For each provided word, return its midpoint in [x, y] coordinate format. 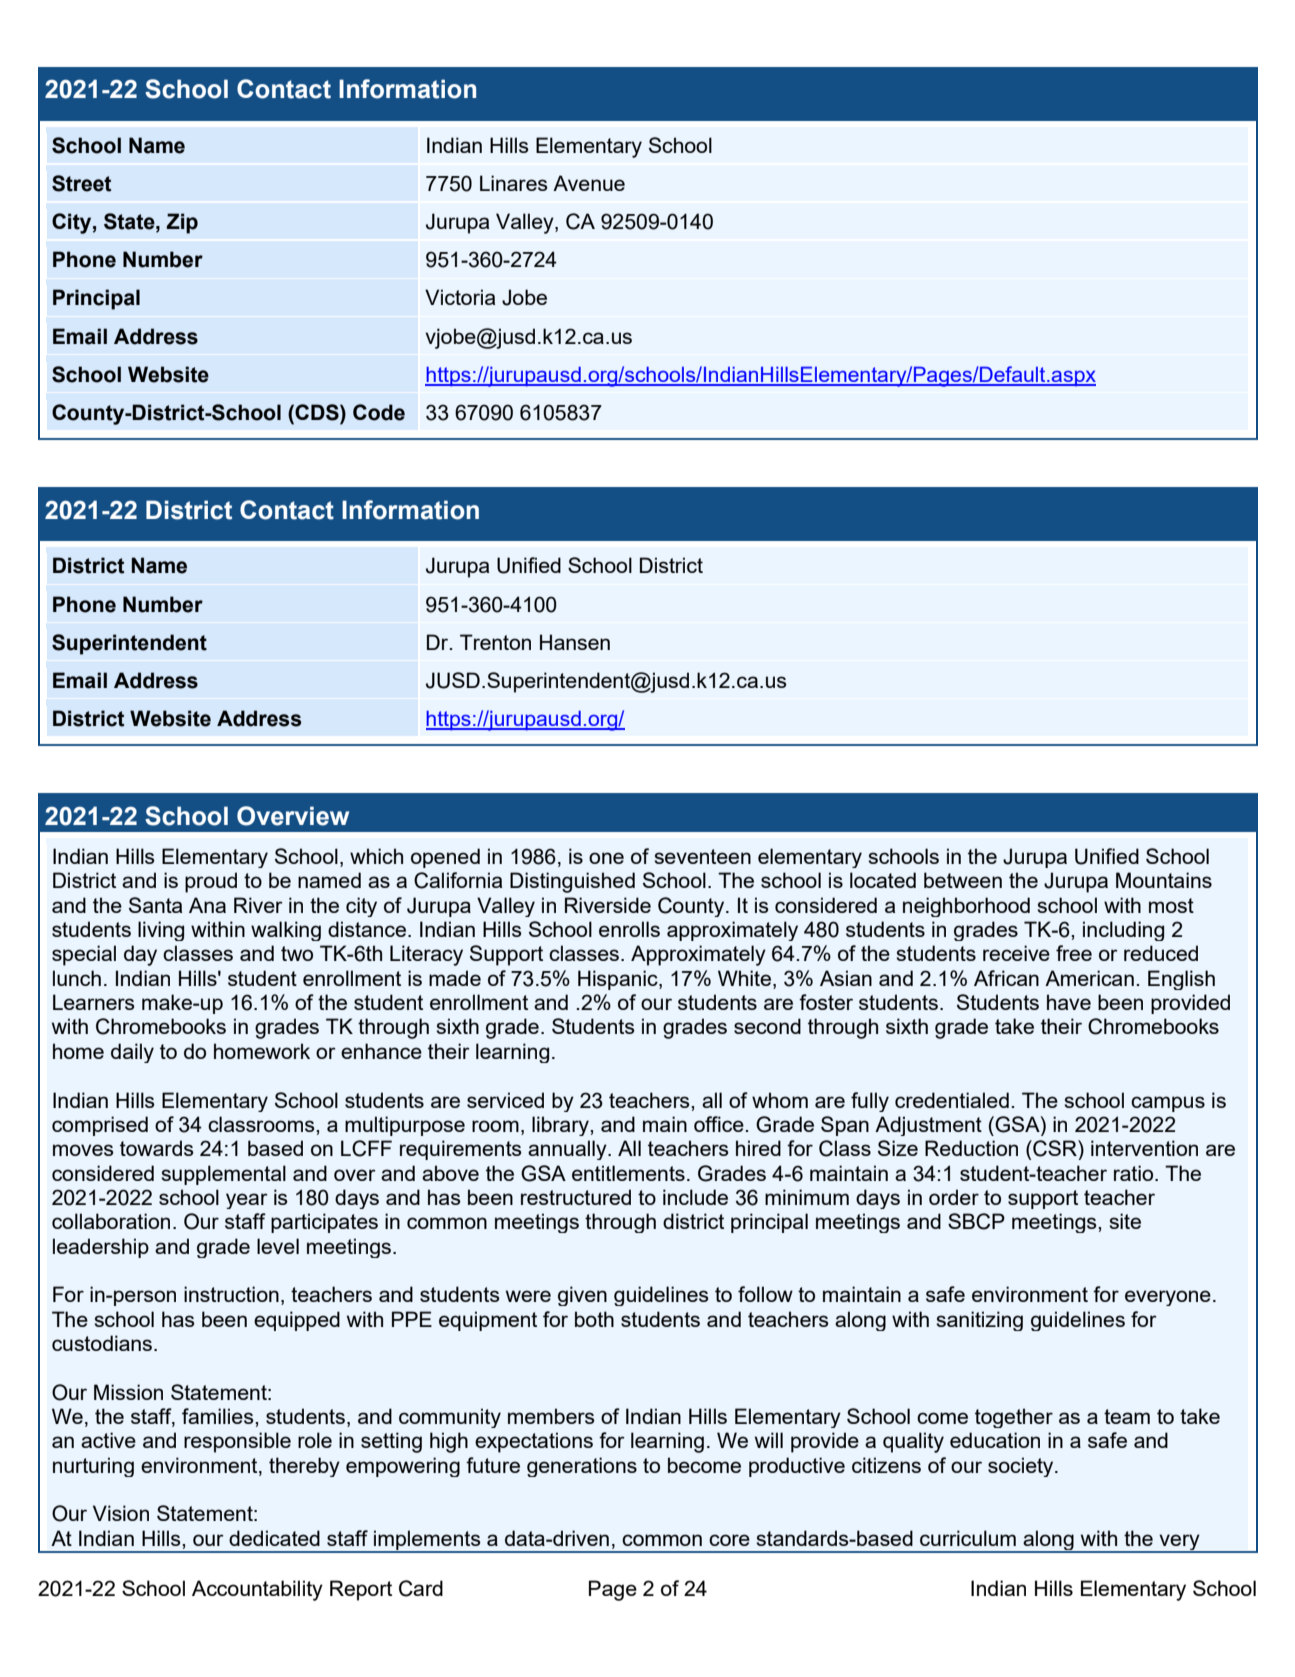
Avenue [589, 183]
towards [157, 1148]
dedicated [274, 1538]
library [561, 1126]
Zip [182, 223]
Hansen [575, 642]
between [963, 880]
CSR [1055, 1148]
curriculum [968, 1538]
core [729, 1540]
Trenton [495, 642]
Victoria [460, 297]
